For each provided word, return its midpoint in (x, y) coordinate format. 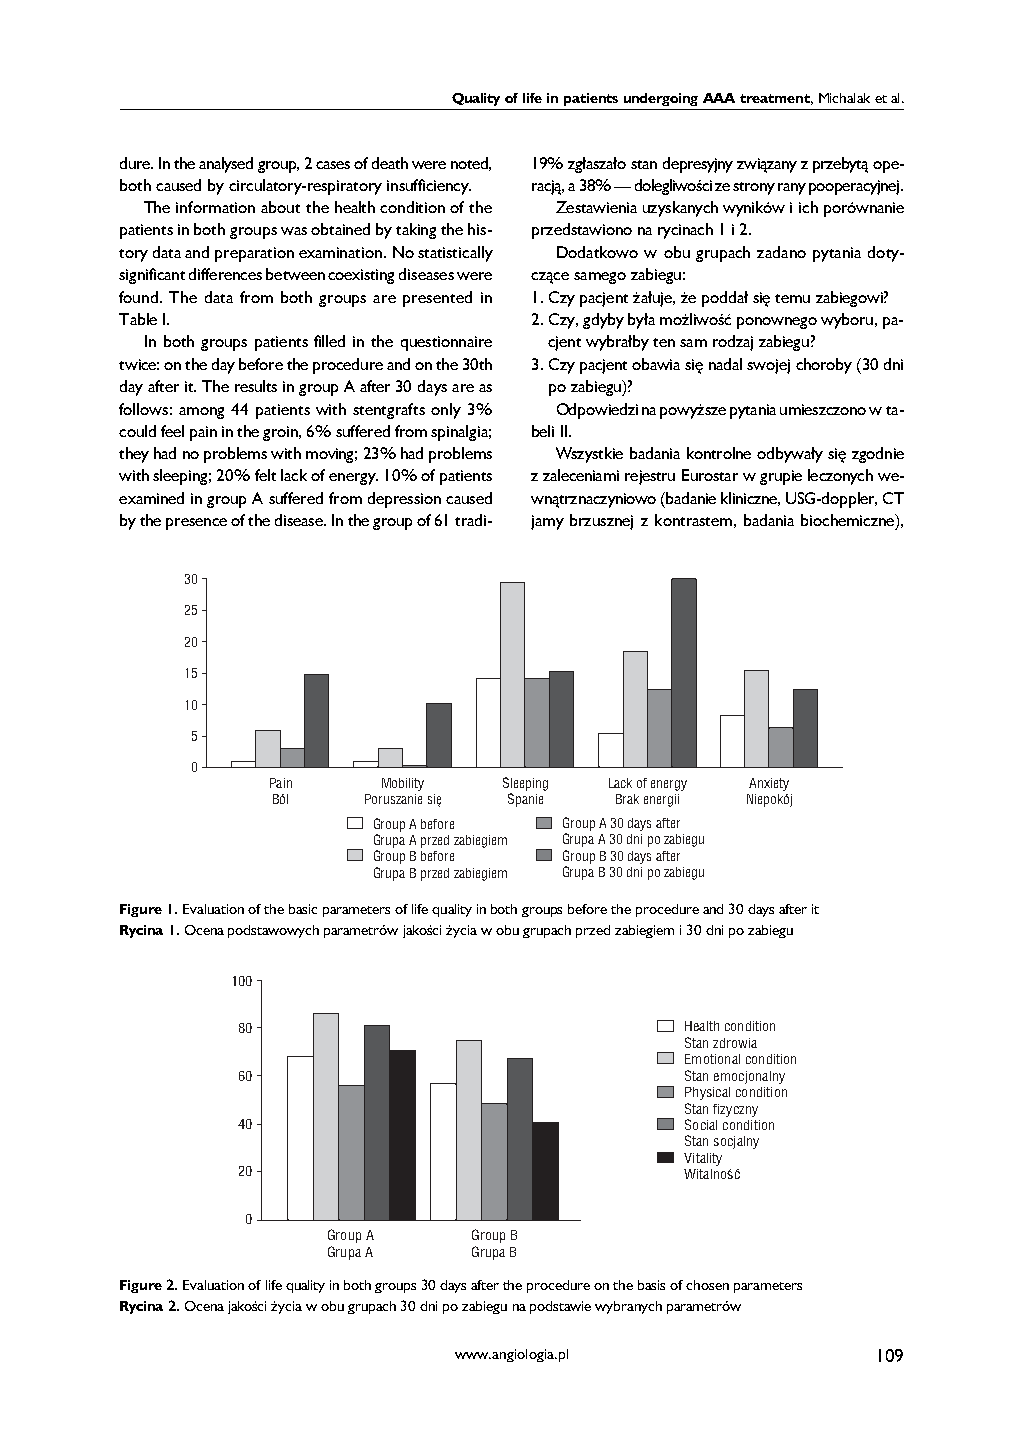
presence (196, 524)
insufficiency (429, 187)
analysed (226, 165)
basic (303, 909)
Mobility (403, 784)
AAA (719, 98)
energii (661, 800)
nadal (725, 364)
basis (651, 1285)
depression (404, 500)
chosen (707, 1285)
